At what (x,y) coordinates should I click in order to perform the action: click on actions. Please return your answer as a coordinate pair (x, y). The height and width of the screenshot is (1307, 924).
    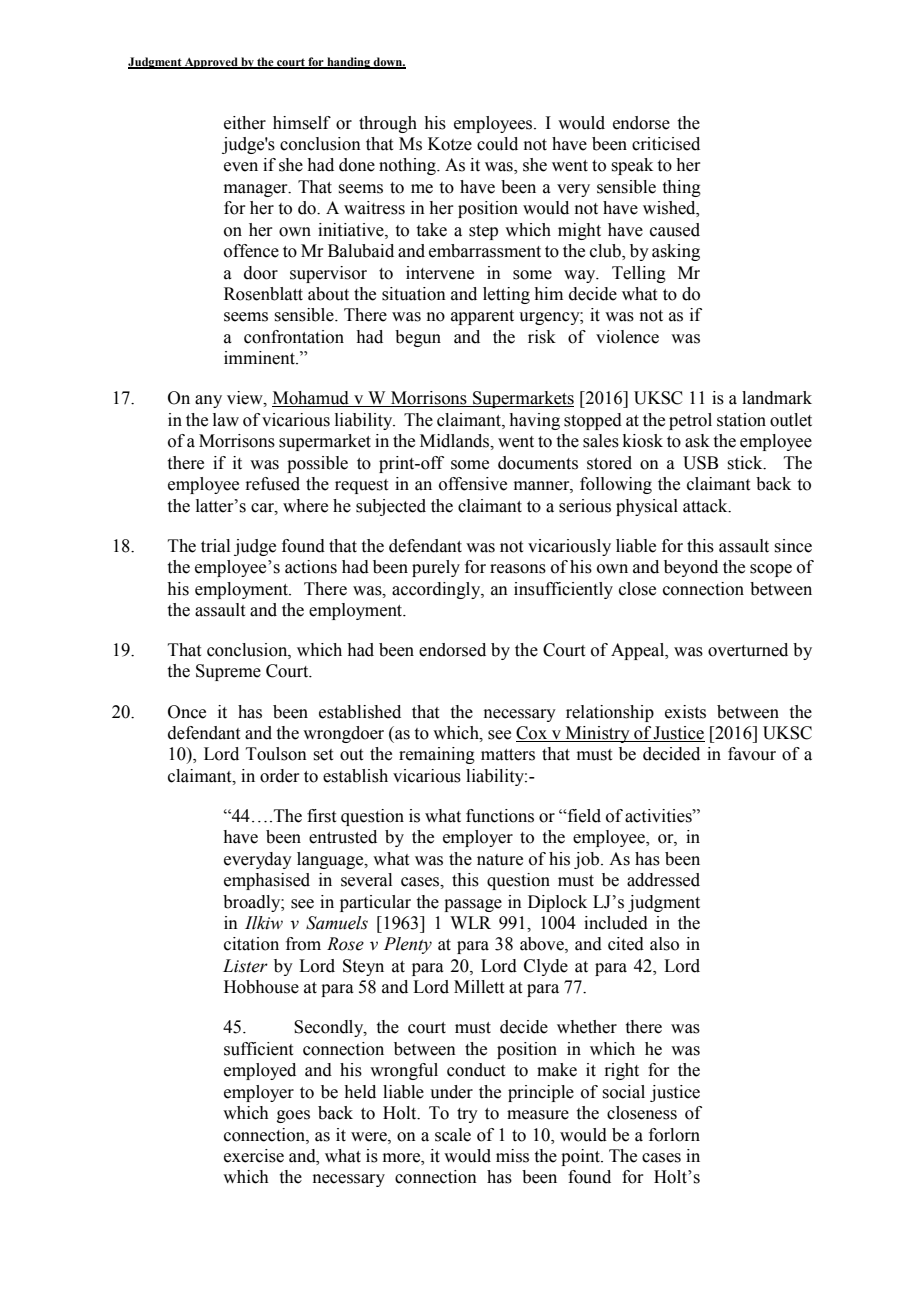
    Looking at the image, I should click on (311, 567).
